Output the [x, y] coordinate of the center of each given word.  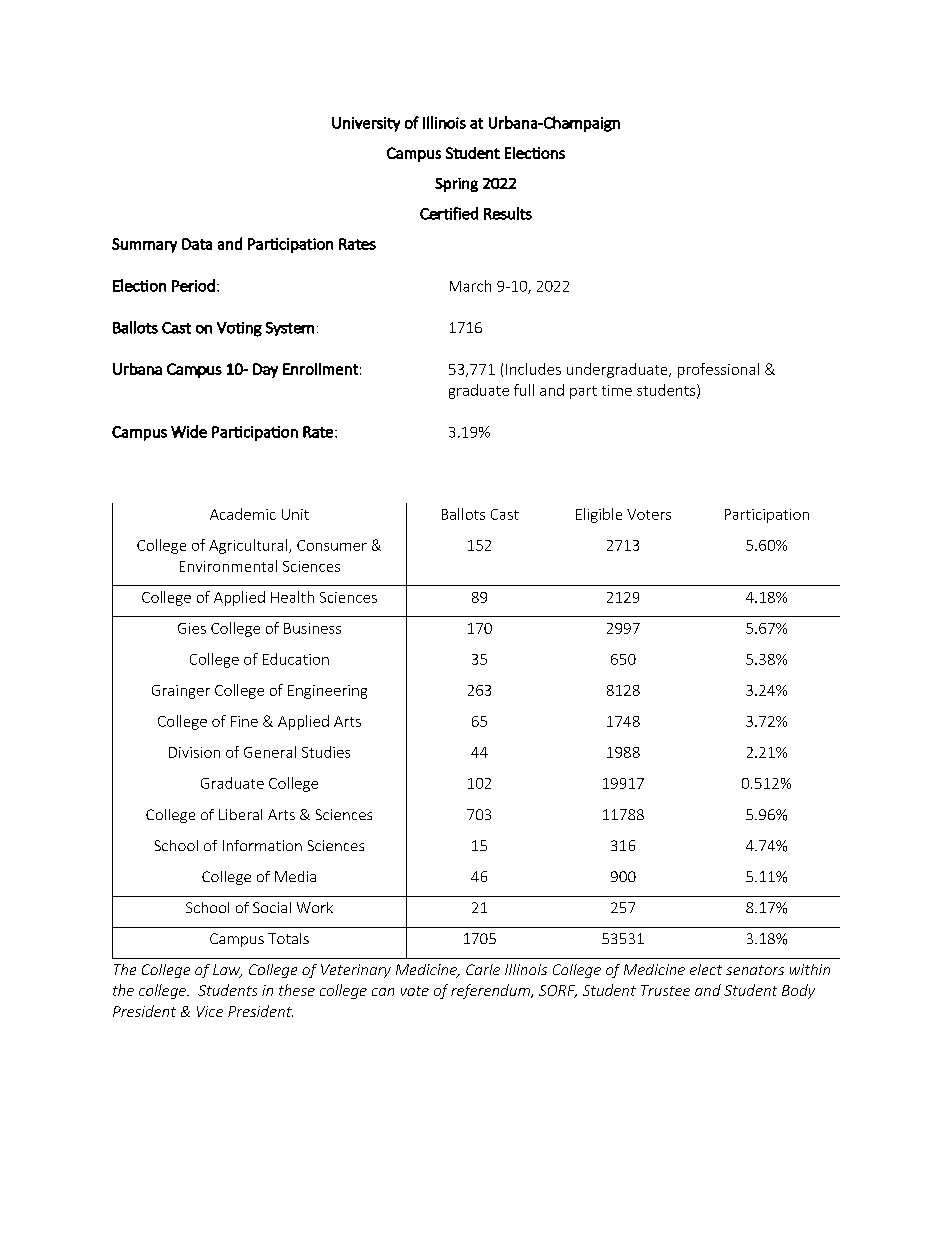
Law [227, 971]
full [524, 390]
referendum [491, 991]
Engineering [327, 692]
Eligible [599, 515]
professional [718, 370]
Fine [244, 721]
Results [508, 213]
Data [197, 244]
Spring [456, 185]
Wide [189, 431]
